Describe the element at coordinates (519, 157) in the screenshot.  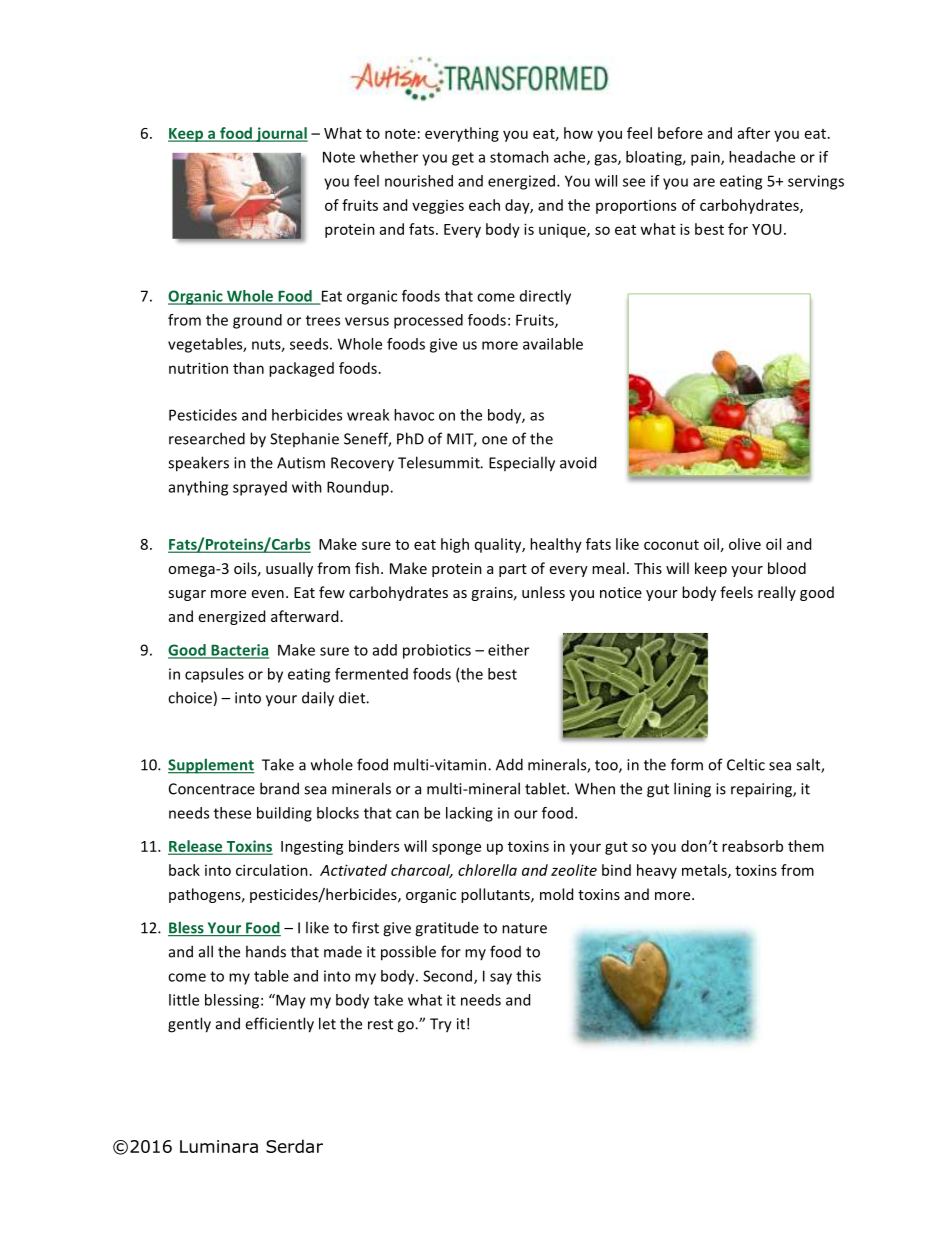
I see `stomach` at that location.
